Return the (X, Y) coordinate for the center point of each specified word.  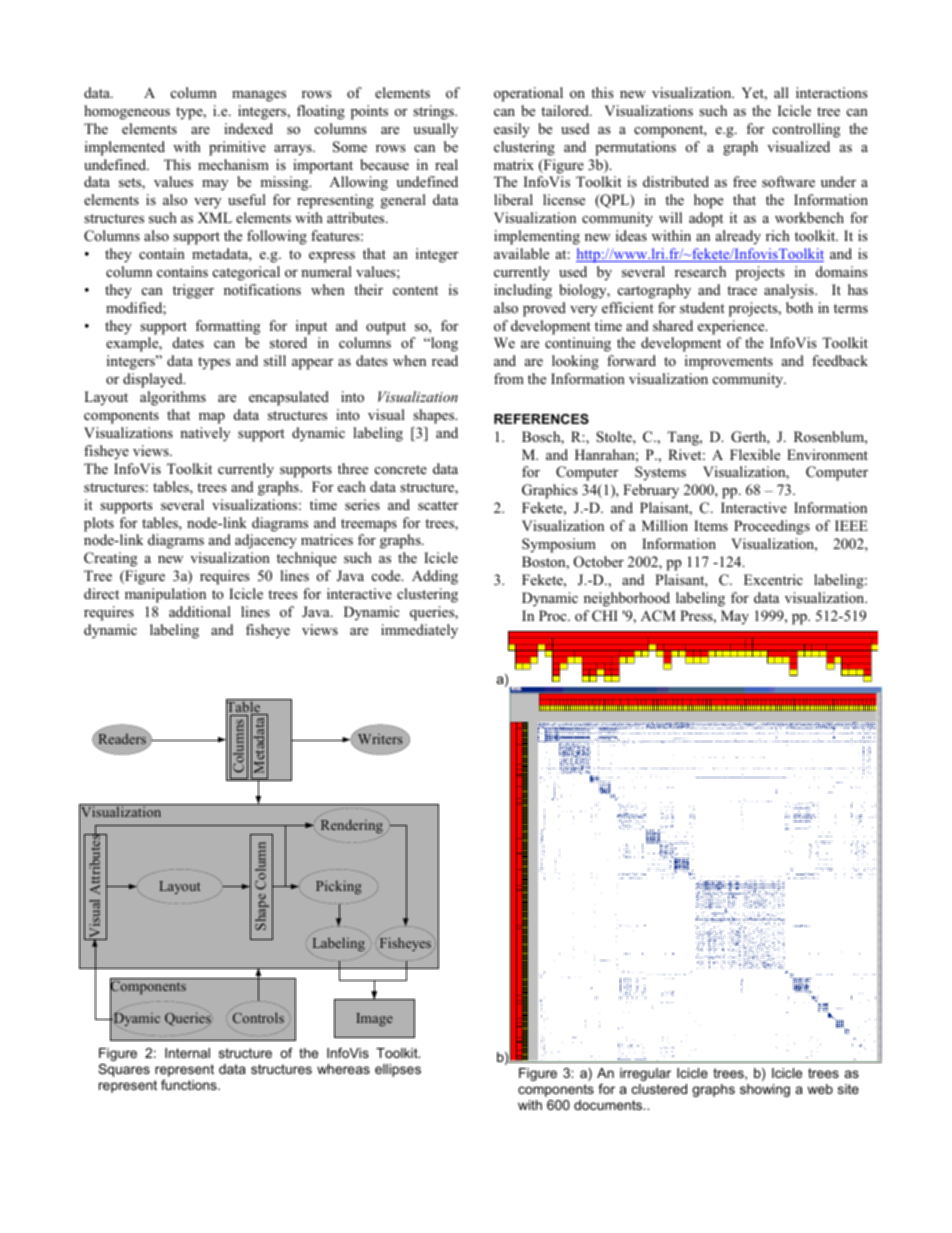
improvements (729, 362)
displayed (154, 380)
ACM (658, 616)
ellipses (398, 1070)
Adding (435, 577)
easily (512, 130)
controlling (806, 130)
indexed (248, 128)
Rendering (351, 827)
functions (190, 1085)
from (509, 378)
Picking (339, 887)
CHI (605, 616)
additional (200, 611)
